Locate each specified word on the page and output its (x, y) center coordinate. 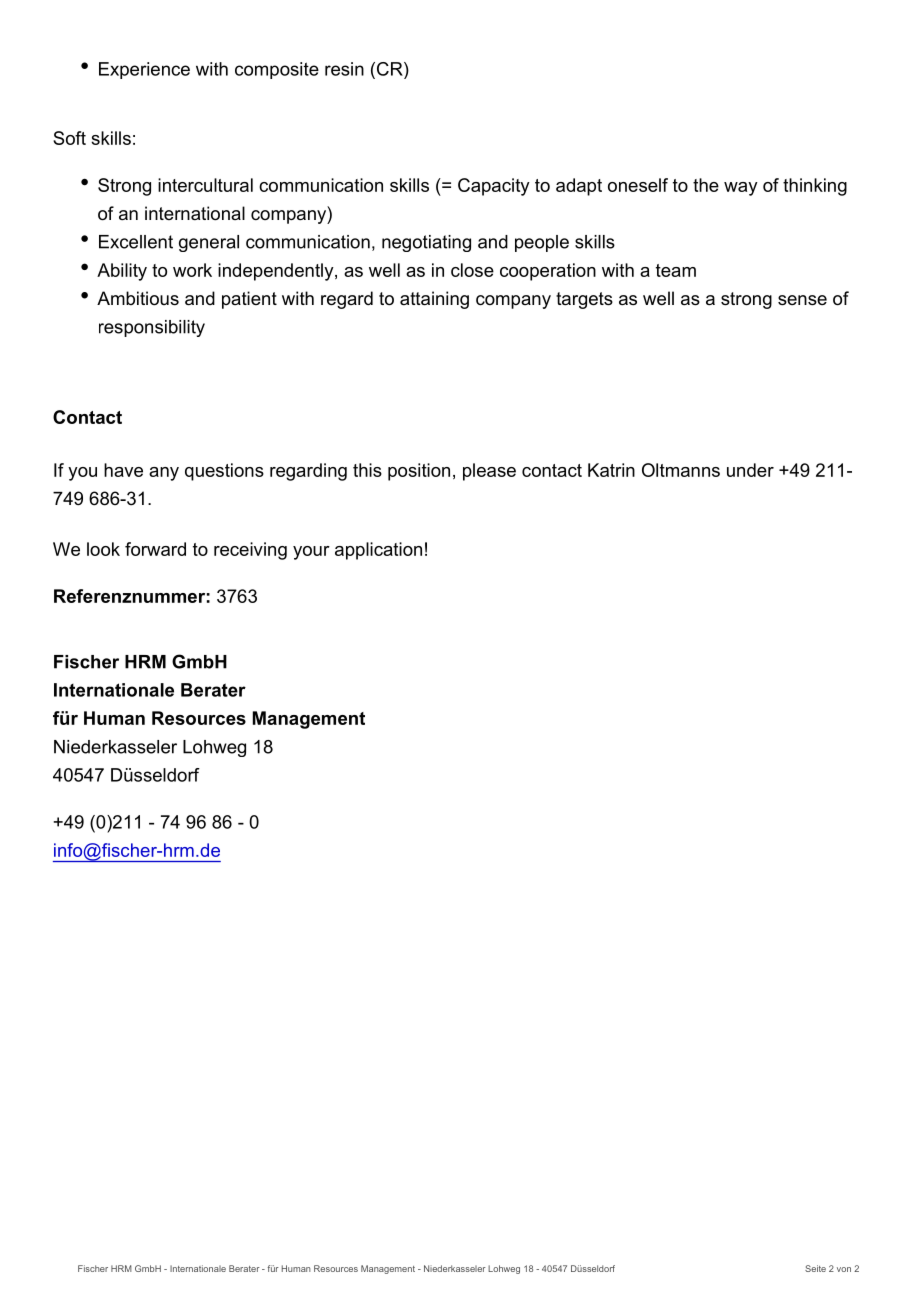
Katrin (611, 470)
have (123, 470)
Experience (144, 70)
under (750, 470)
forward (155, 549)
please (489, 472)
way (741, 189)
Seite (815, 1268)
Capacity (494, 187)
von (844, 1269)
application (378, 551)
